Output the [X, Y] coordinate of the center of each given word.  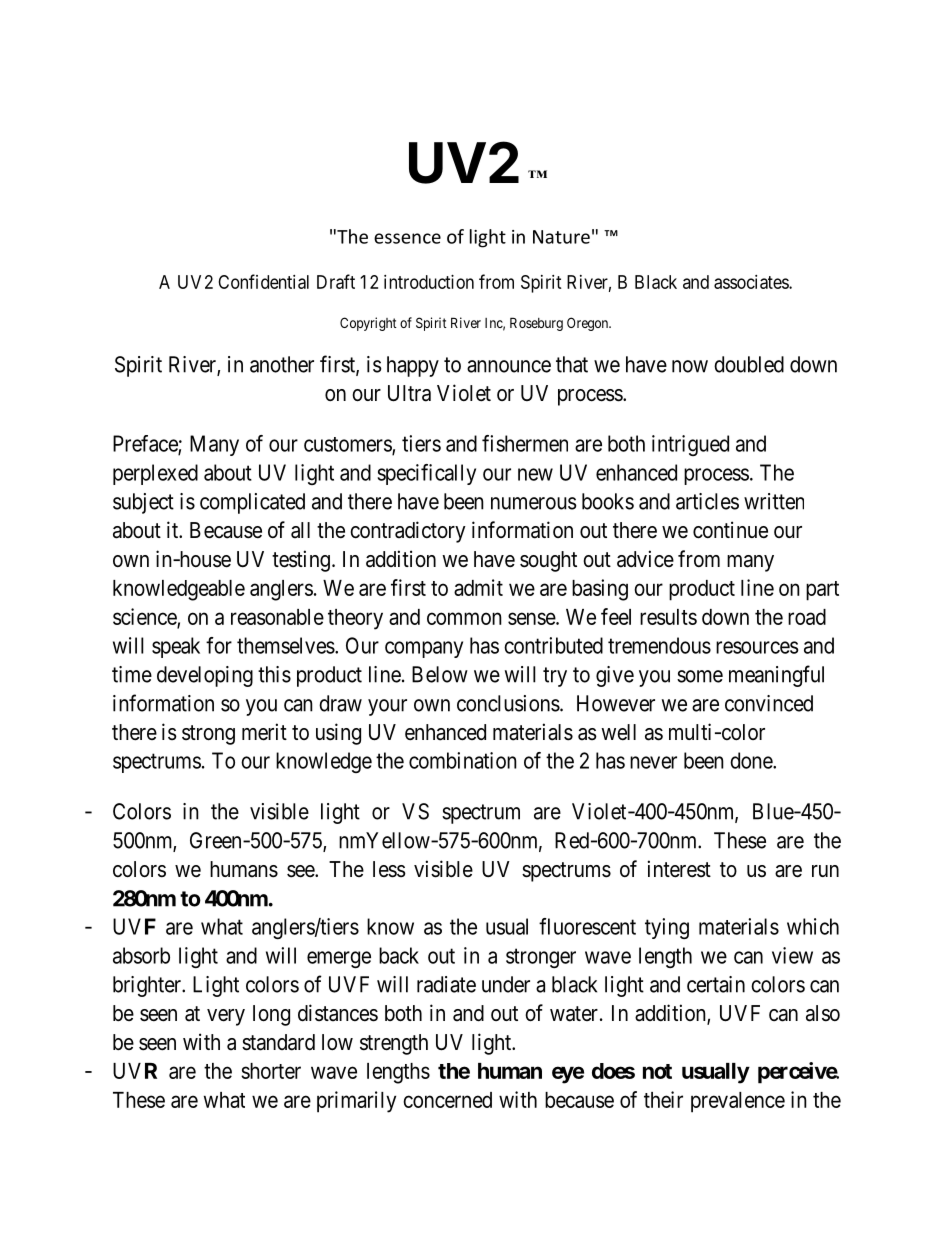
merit [264, 732]
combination [463, 760]
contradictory [408, 532]
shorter [271, 1071]
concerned [447, 1100]
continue [730, 530]
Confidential [263, 281]
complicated [252, 503]
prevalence [738, 1102]
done [752, 760]
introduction [429, 282]
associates [752, 282]
